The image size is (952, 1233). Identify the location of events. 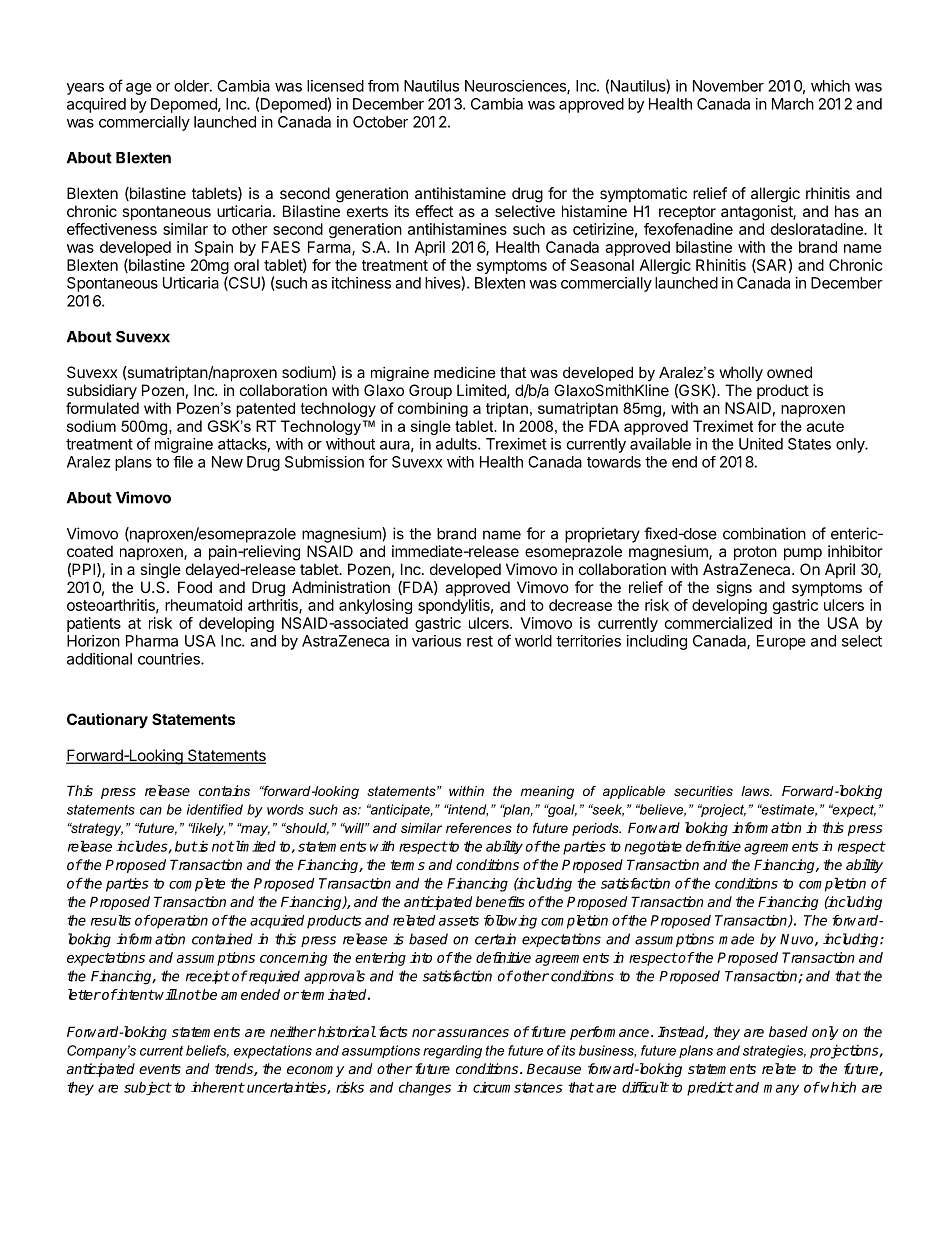
(160, 1069).
